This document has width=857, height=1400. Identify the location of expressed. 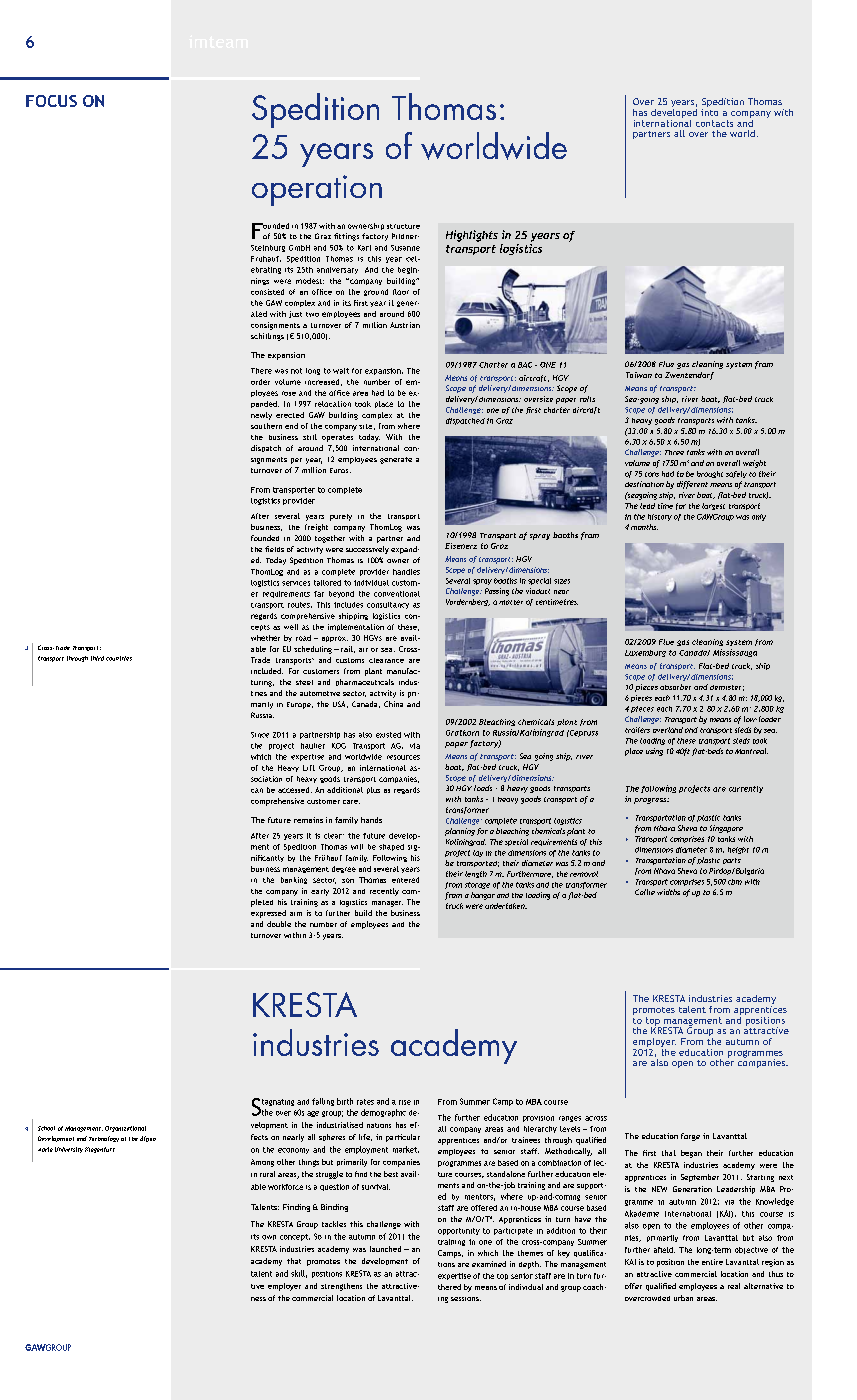
(268, 914).
